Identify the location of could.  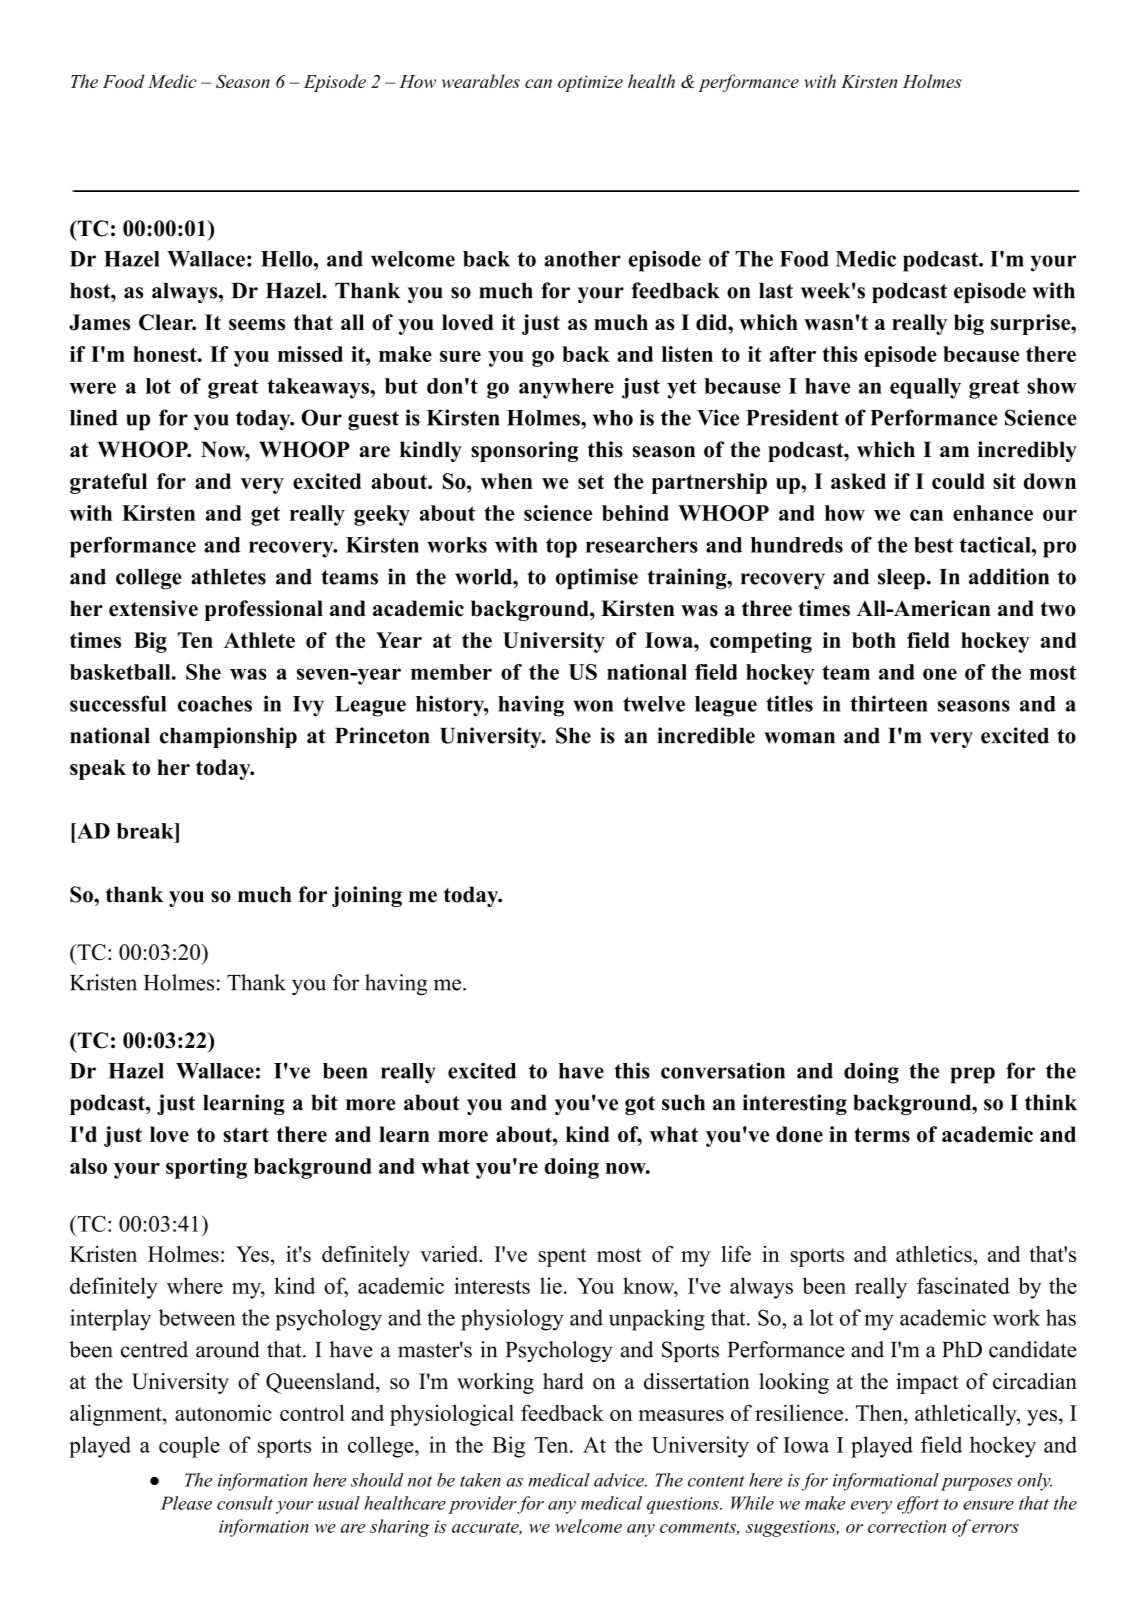
(958, 481).
